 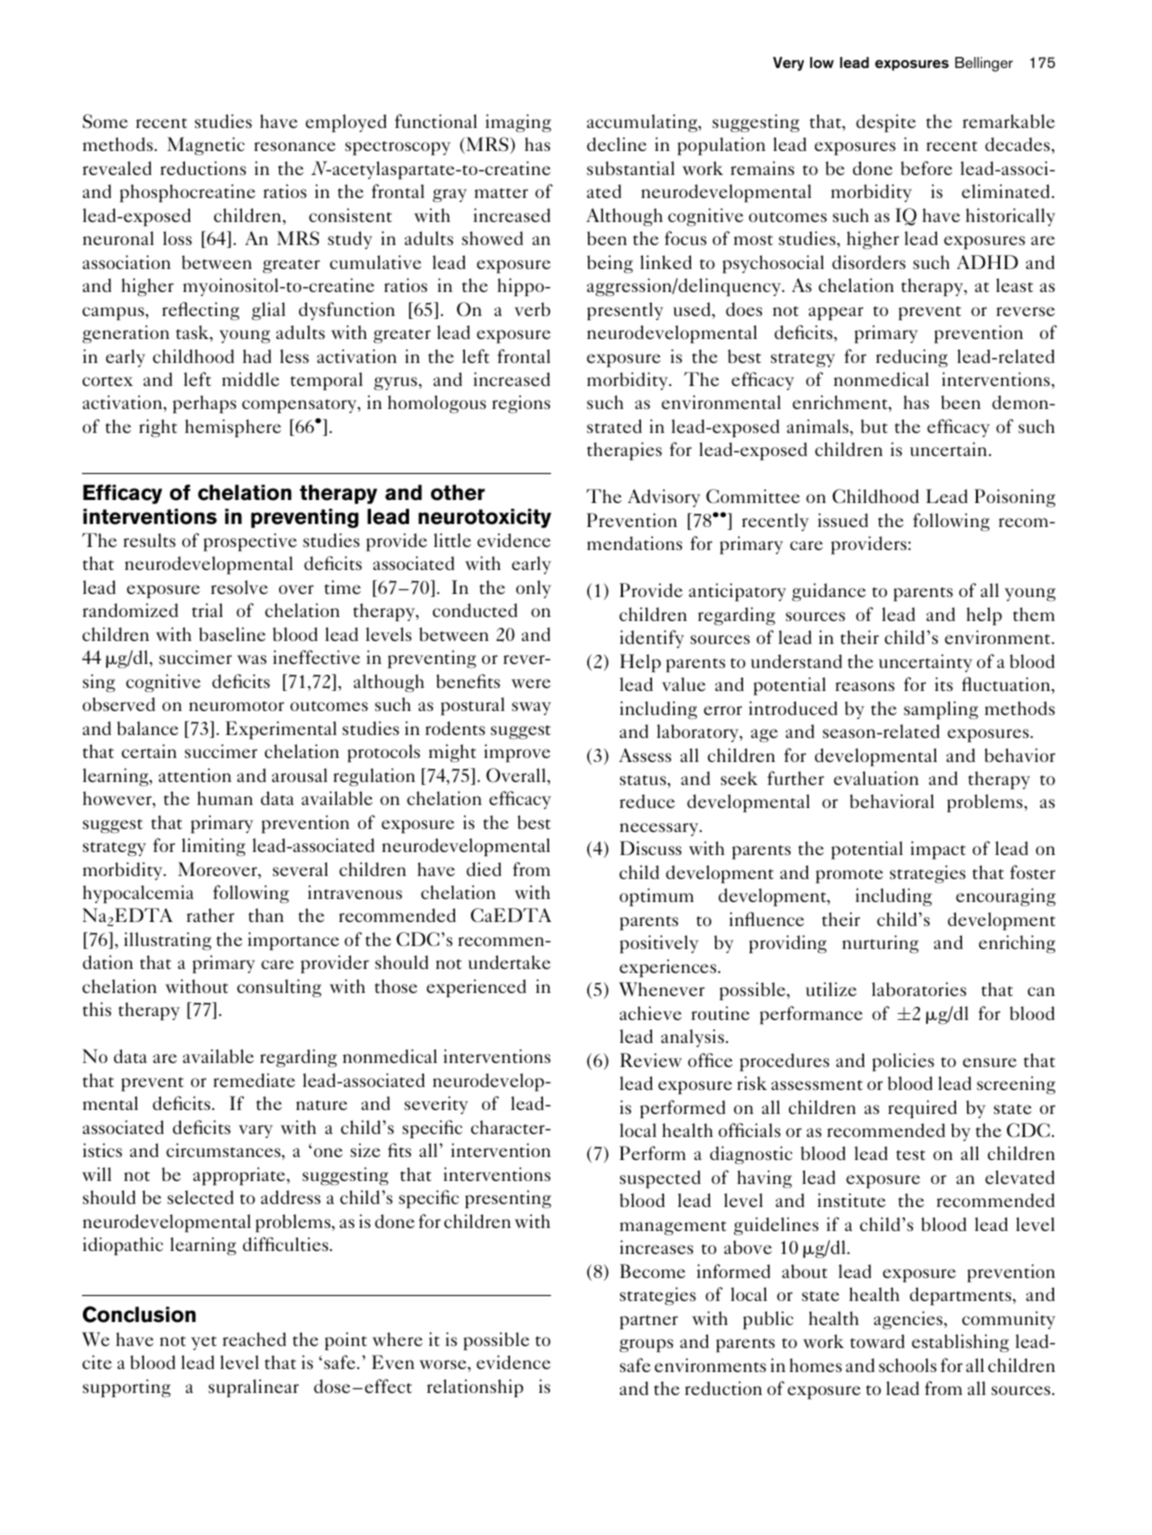 What do you see at coordinates (204, 404) in the page?
I see `perhaps` at bounding box center [204, 404].
